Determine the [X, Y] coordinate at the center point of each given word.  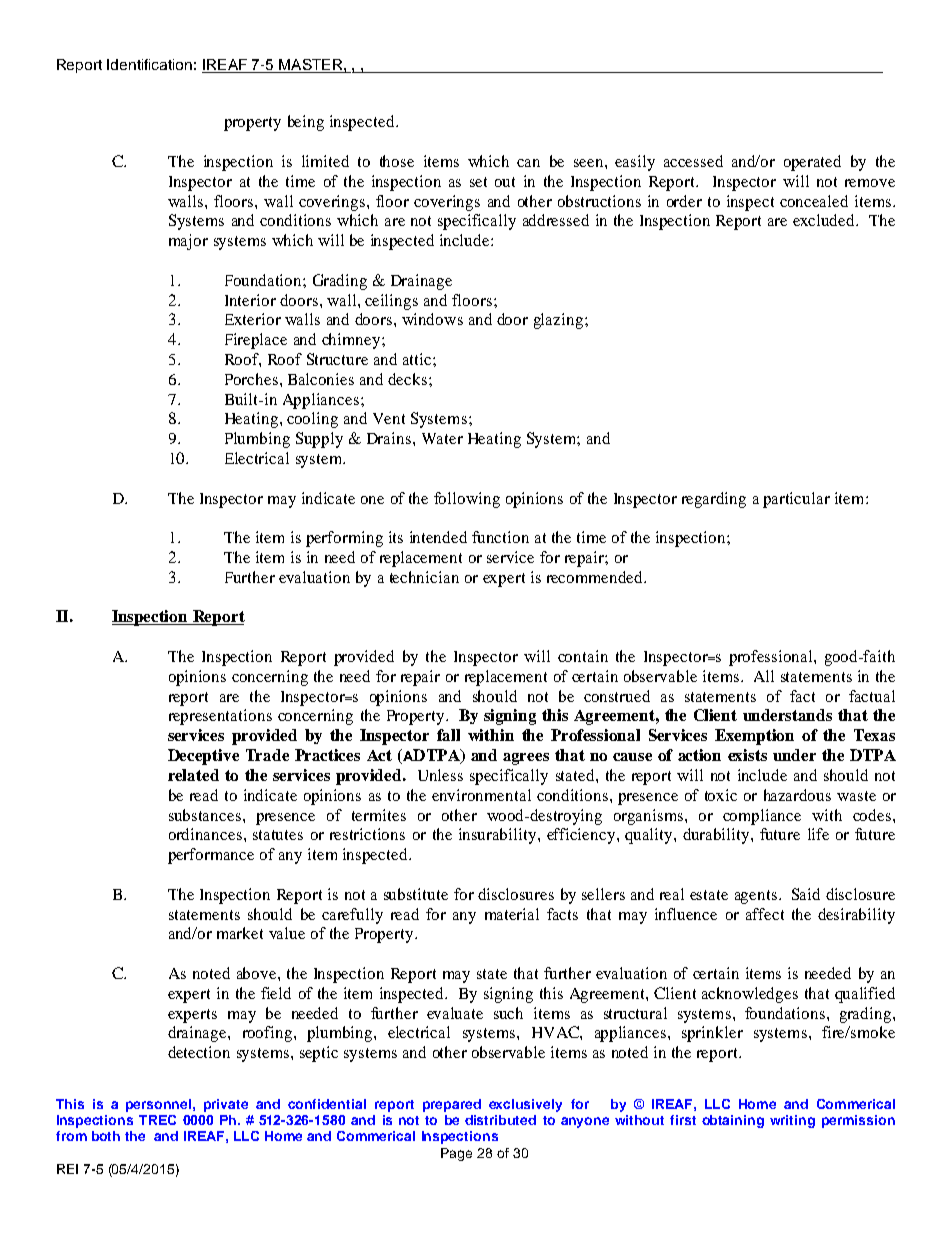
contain [583, 656]
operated [812, 163]
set [478, 182]
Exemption [754, 737]
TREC [157, 1120]
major [188, 242]
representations [220, 717]
